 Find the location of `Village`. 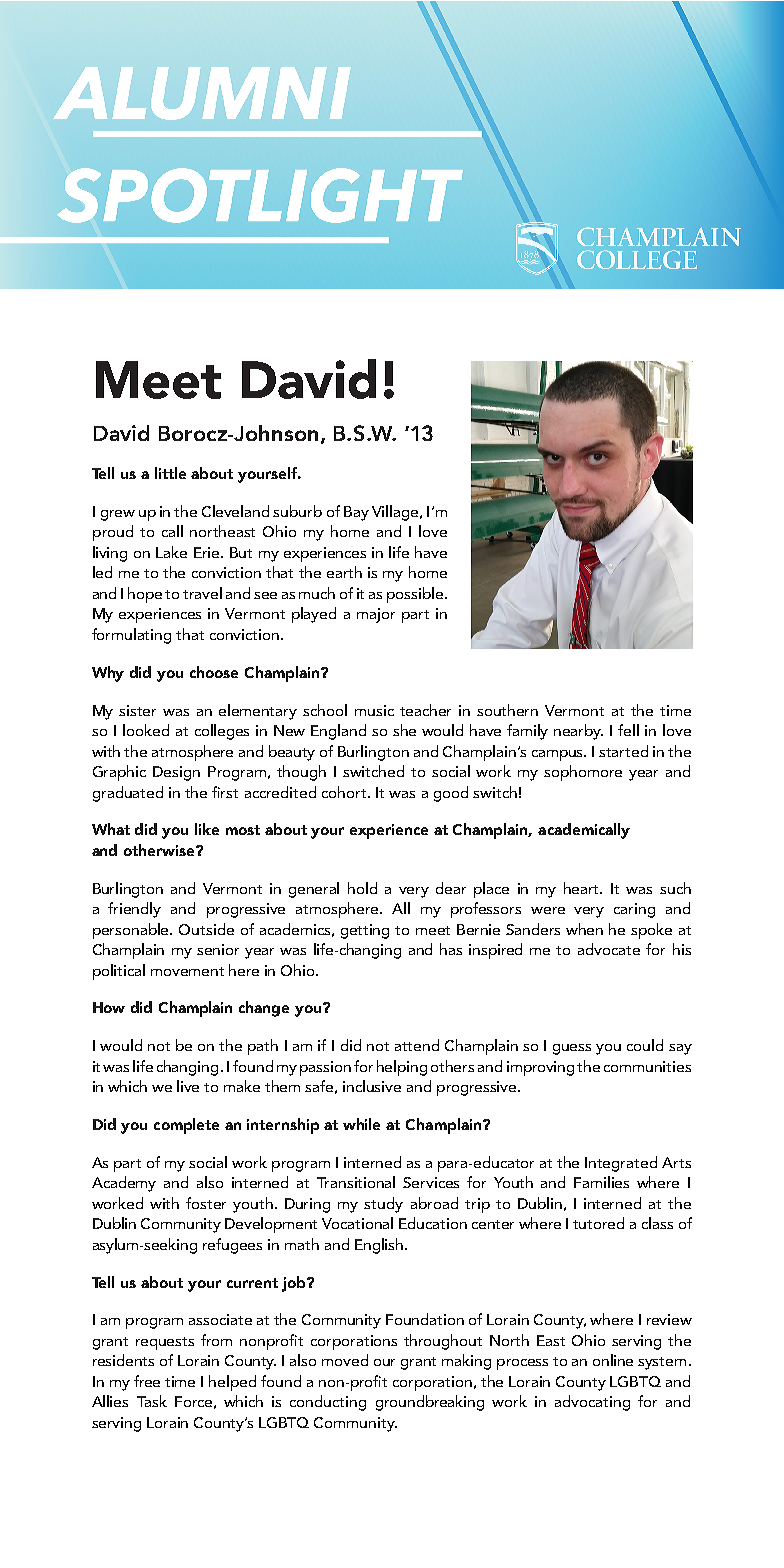

Village is located at coordinates (396, 513).
